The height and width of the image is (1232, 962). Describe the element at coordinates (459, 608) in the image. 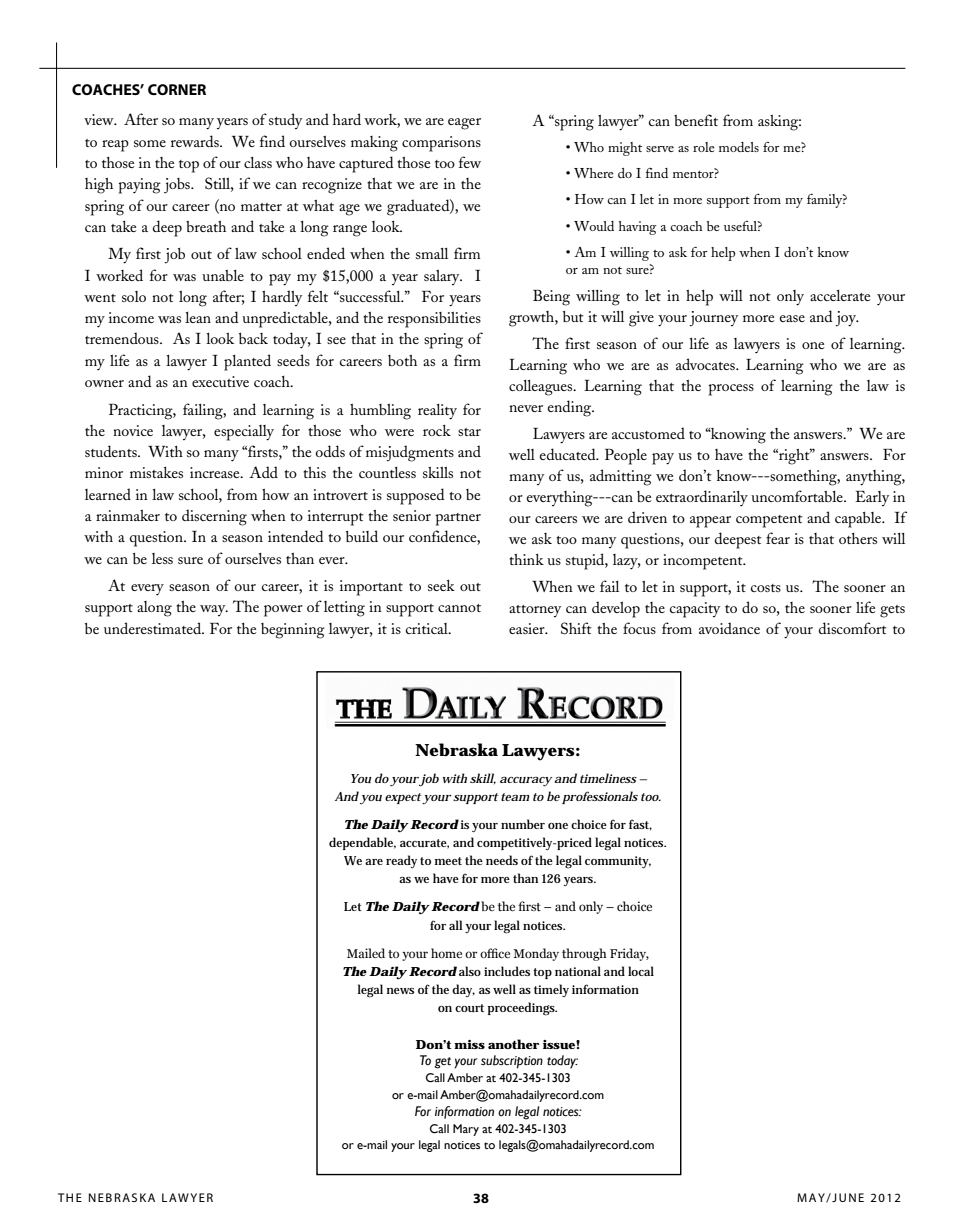

I see `cannot` at that location.
